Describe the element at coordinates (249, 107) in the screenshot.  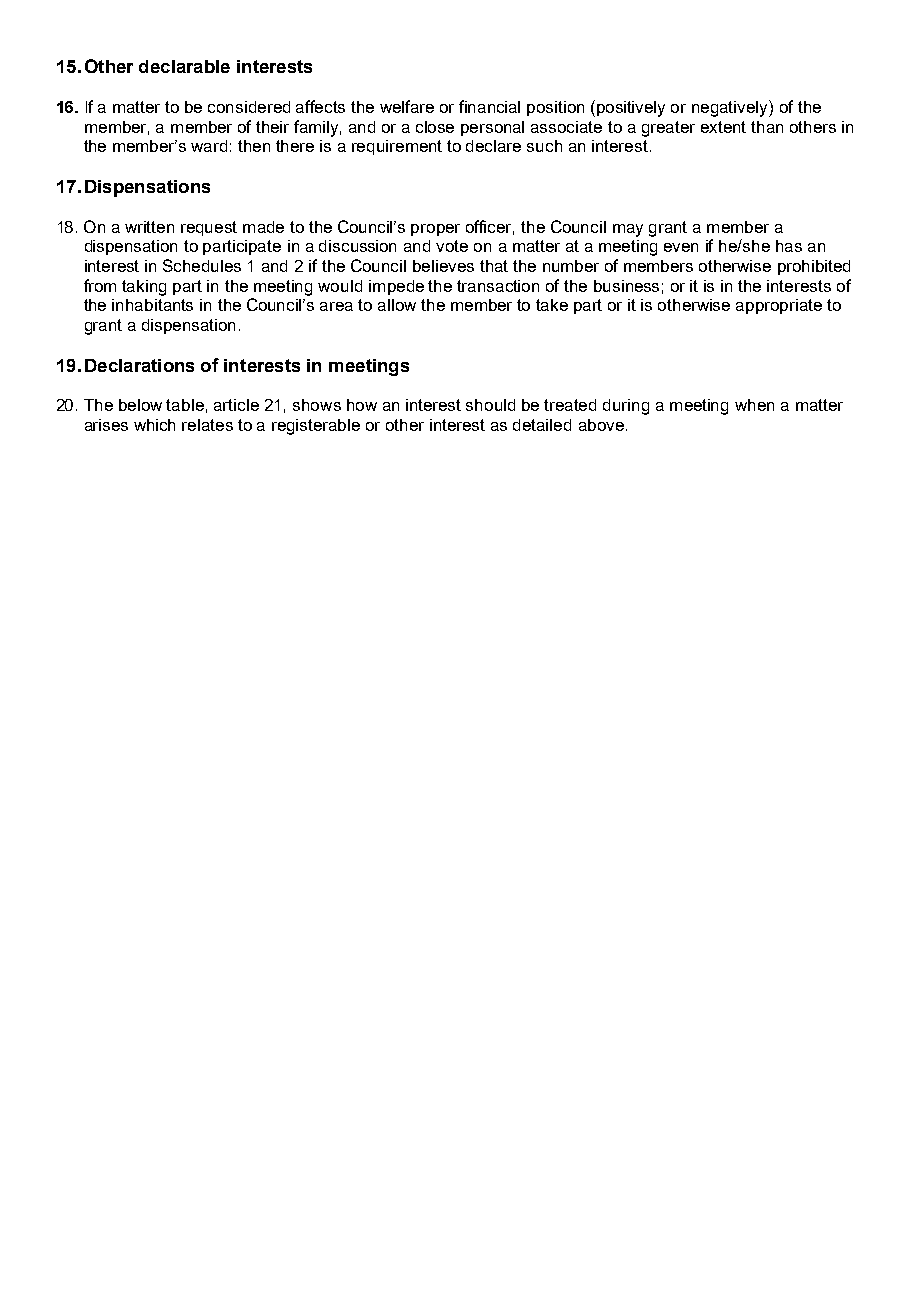
I see `considered` at that location.
